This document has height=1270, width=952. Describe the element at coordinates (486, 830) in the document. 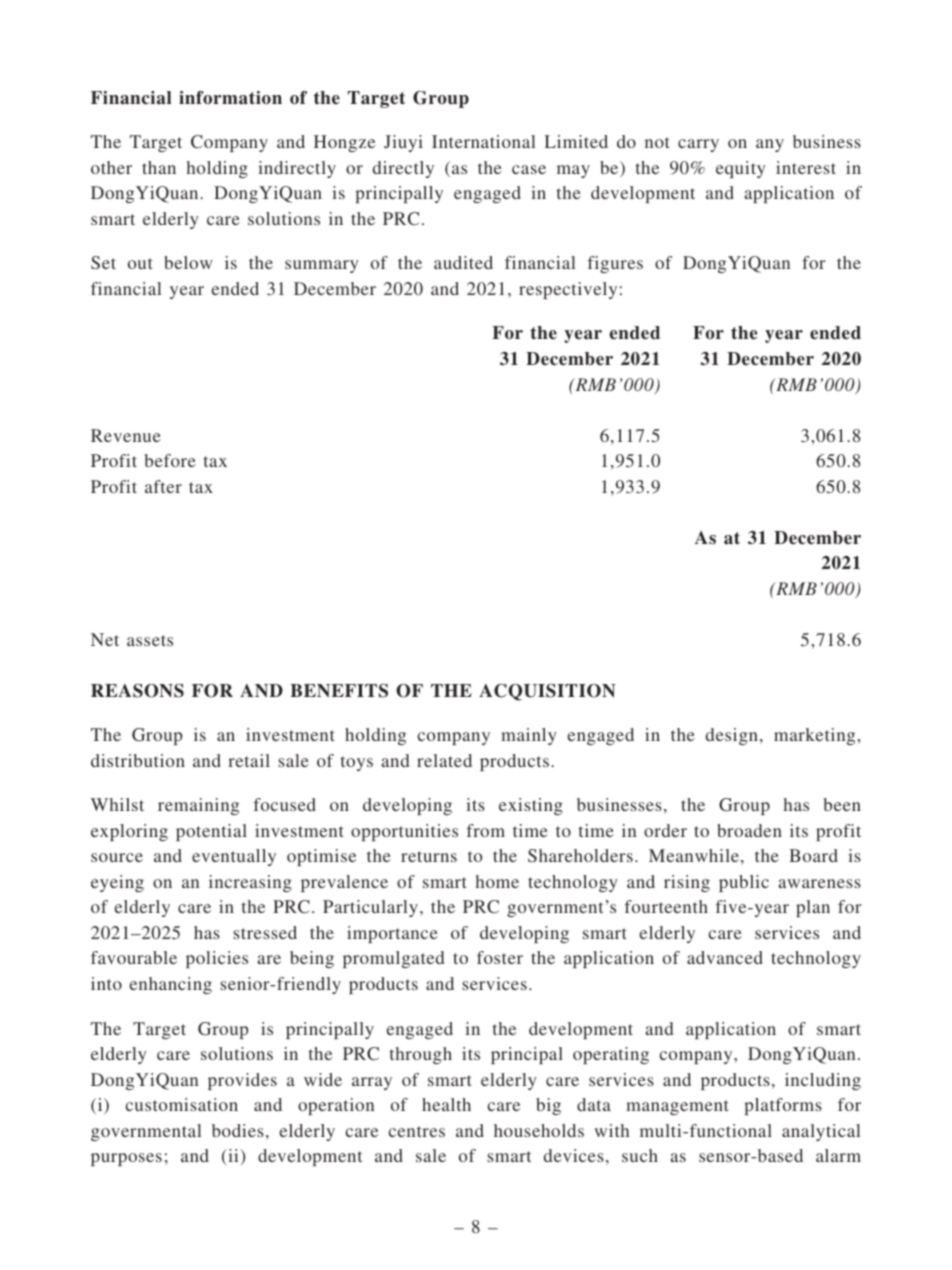

I see `from` at that location.
